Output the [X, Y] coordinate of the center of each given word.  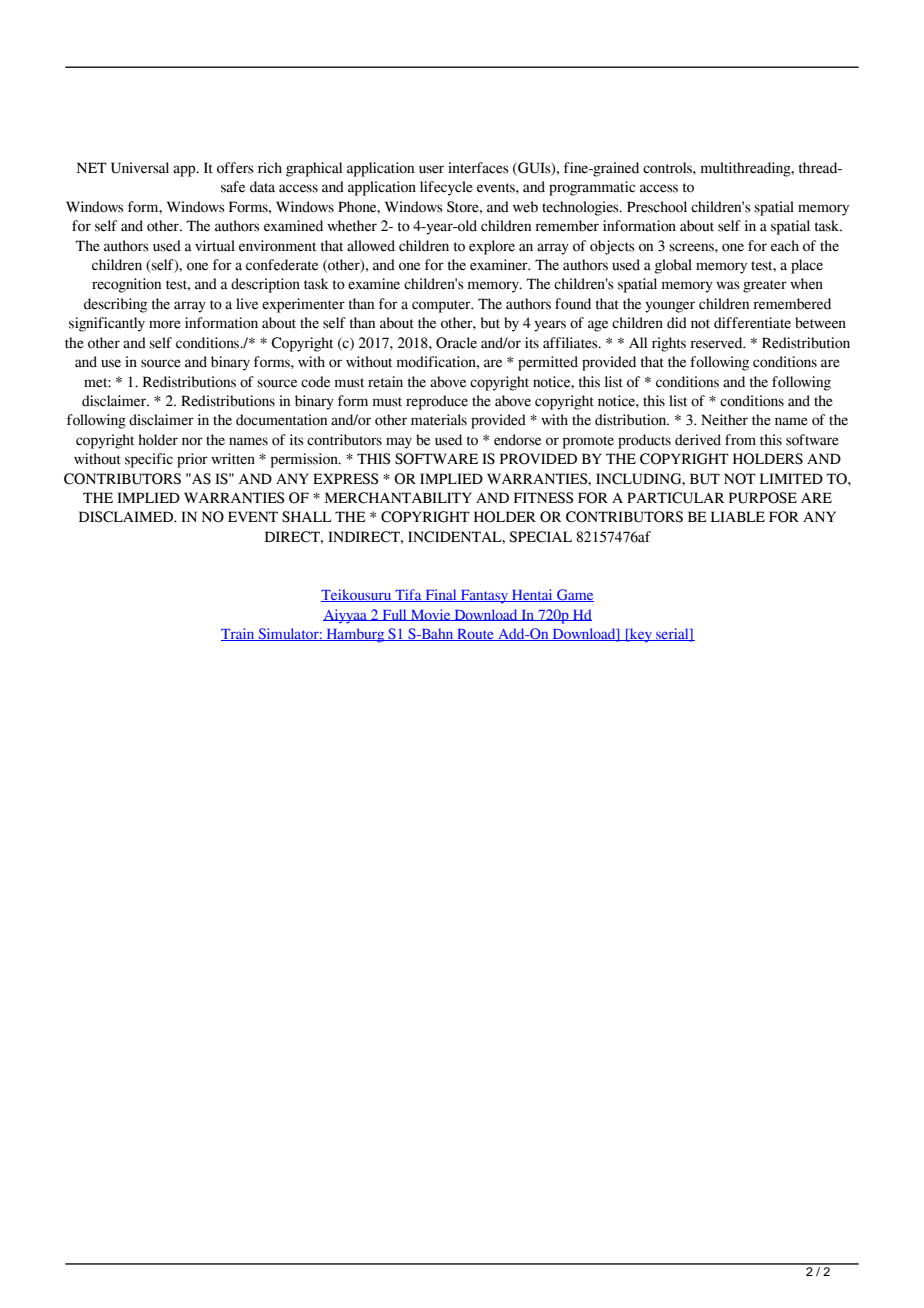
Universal [140, 168]
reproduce [437, 402]
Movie [431, 615]
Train [239, 634]
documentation [281, 420]
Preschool [657, 207]
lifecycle [446, 188]
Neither [724, 420]
